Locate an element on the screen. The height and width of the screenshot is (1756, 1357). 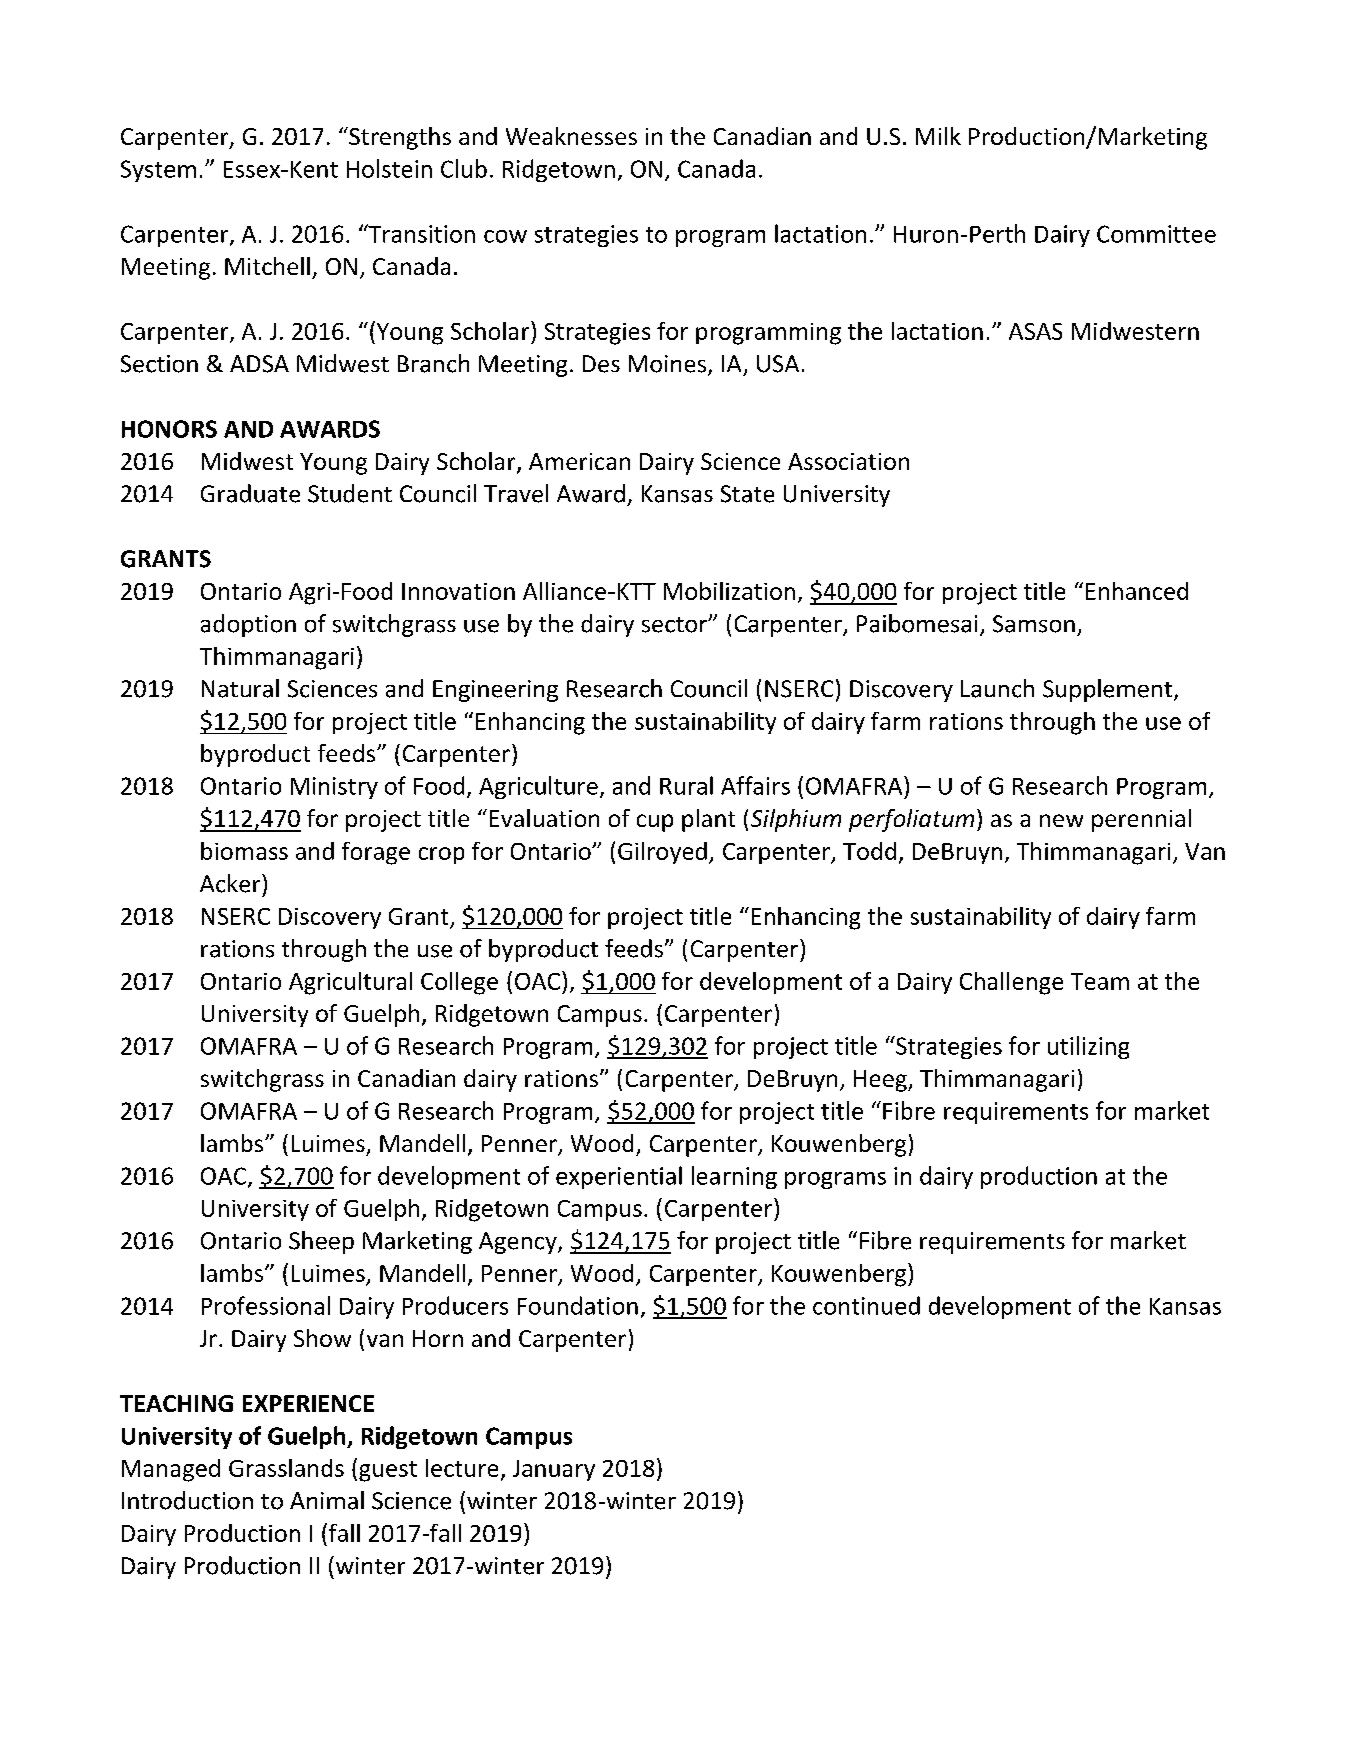
cup is located at coordinates (655, 823).
